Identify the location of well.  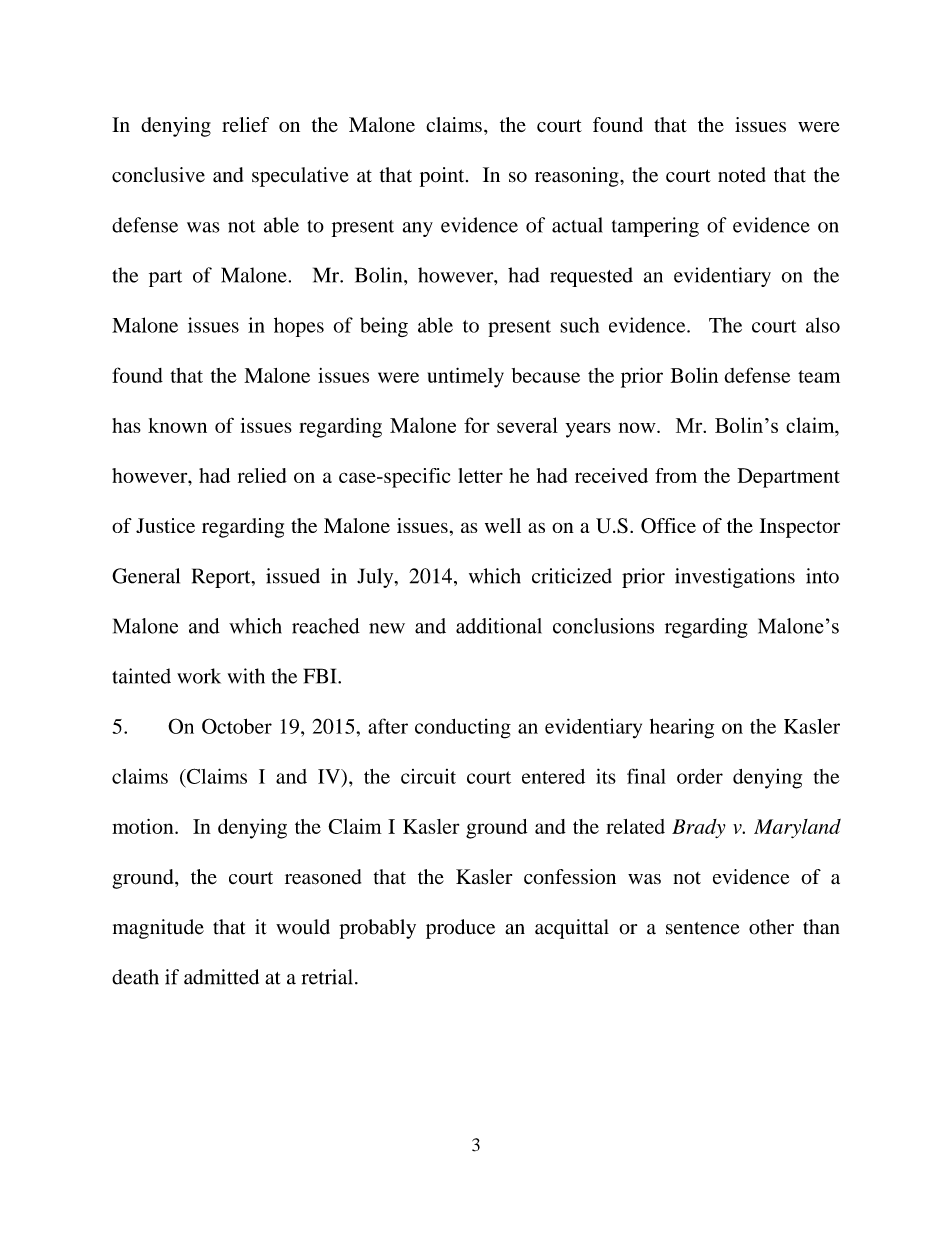
(503, 525).
